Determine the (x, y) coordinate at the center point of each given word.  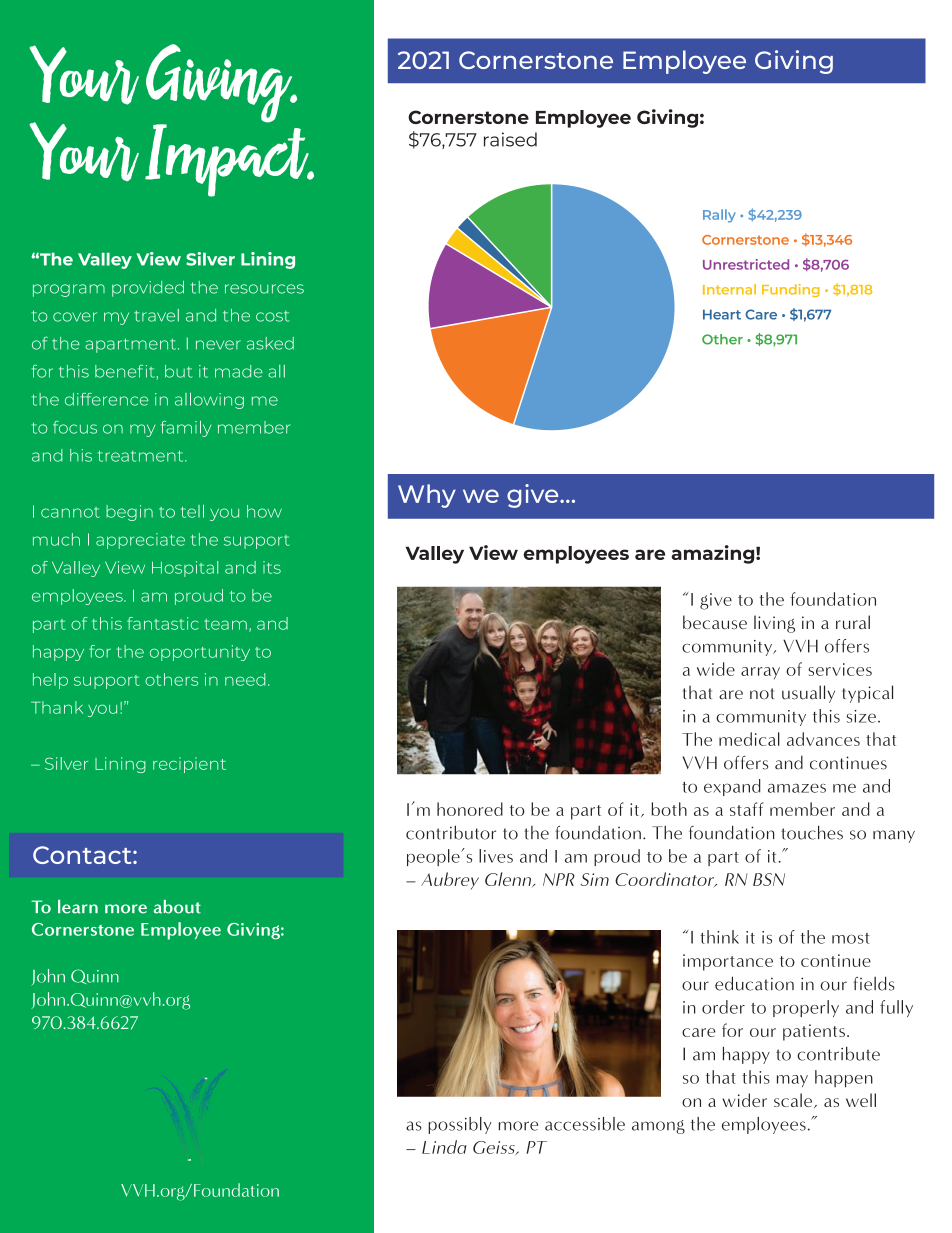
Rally (719, 216)
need (245, 679)
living (774, 624)
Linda (444, 1147)
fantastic (163, 623)
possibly (460, 1125)
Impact (228, 159)
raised (510, 139)
